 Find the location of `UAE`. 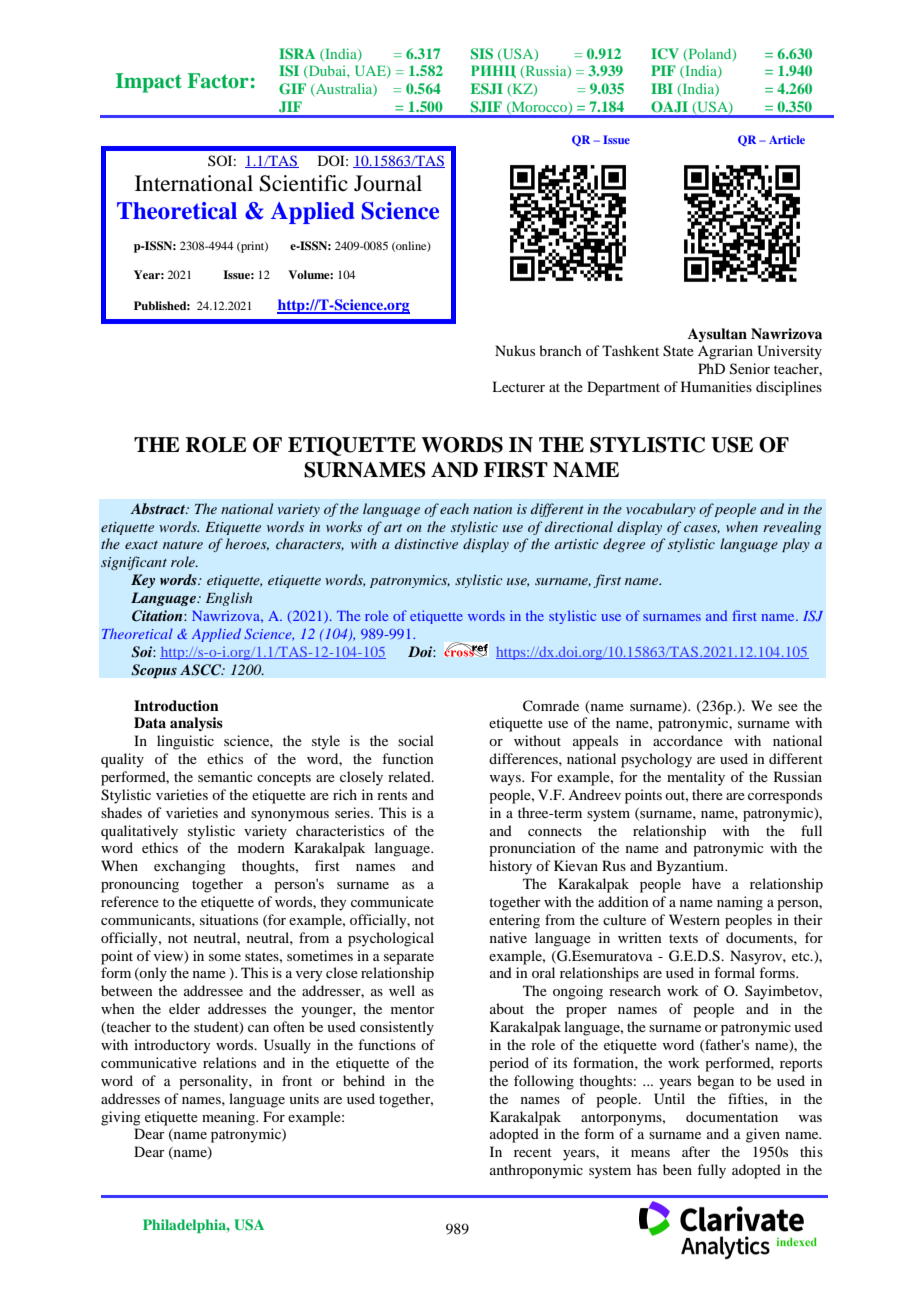

UAE is located at coordinates (371, 71).
